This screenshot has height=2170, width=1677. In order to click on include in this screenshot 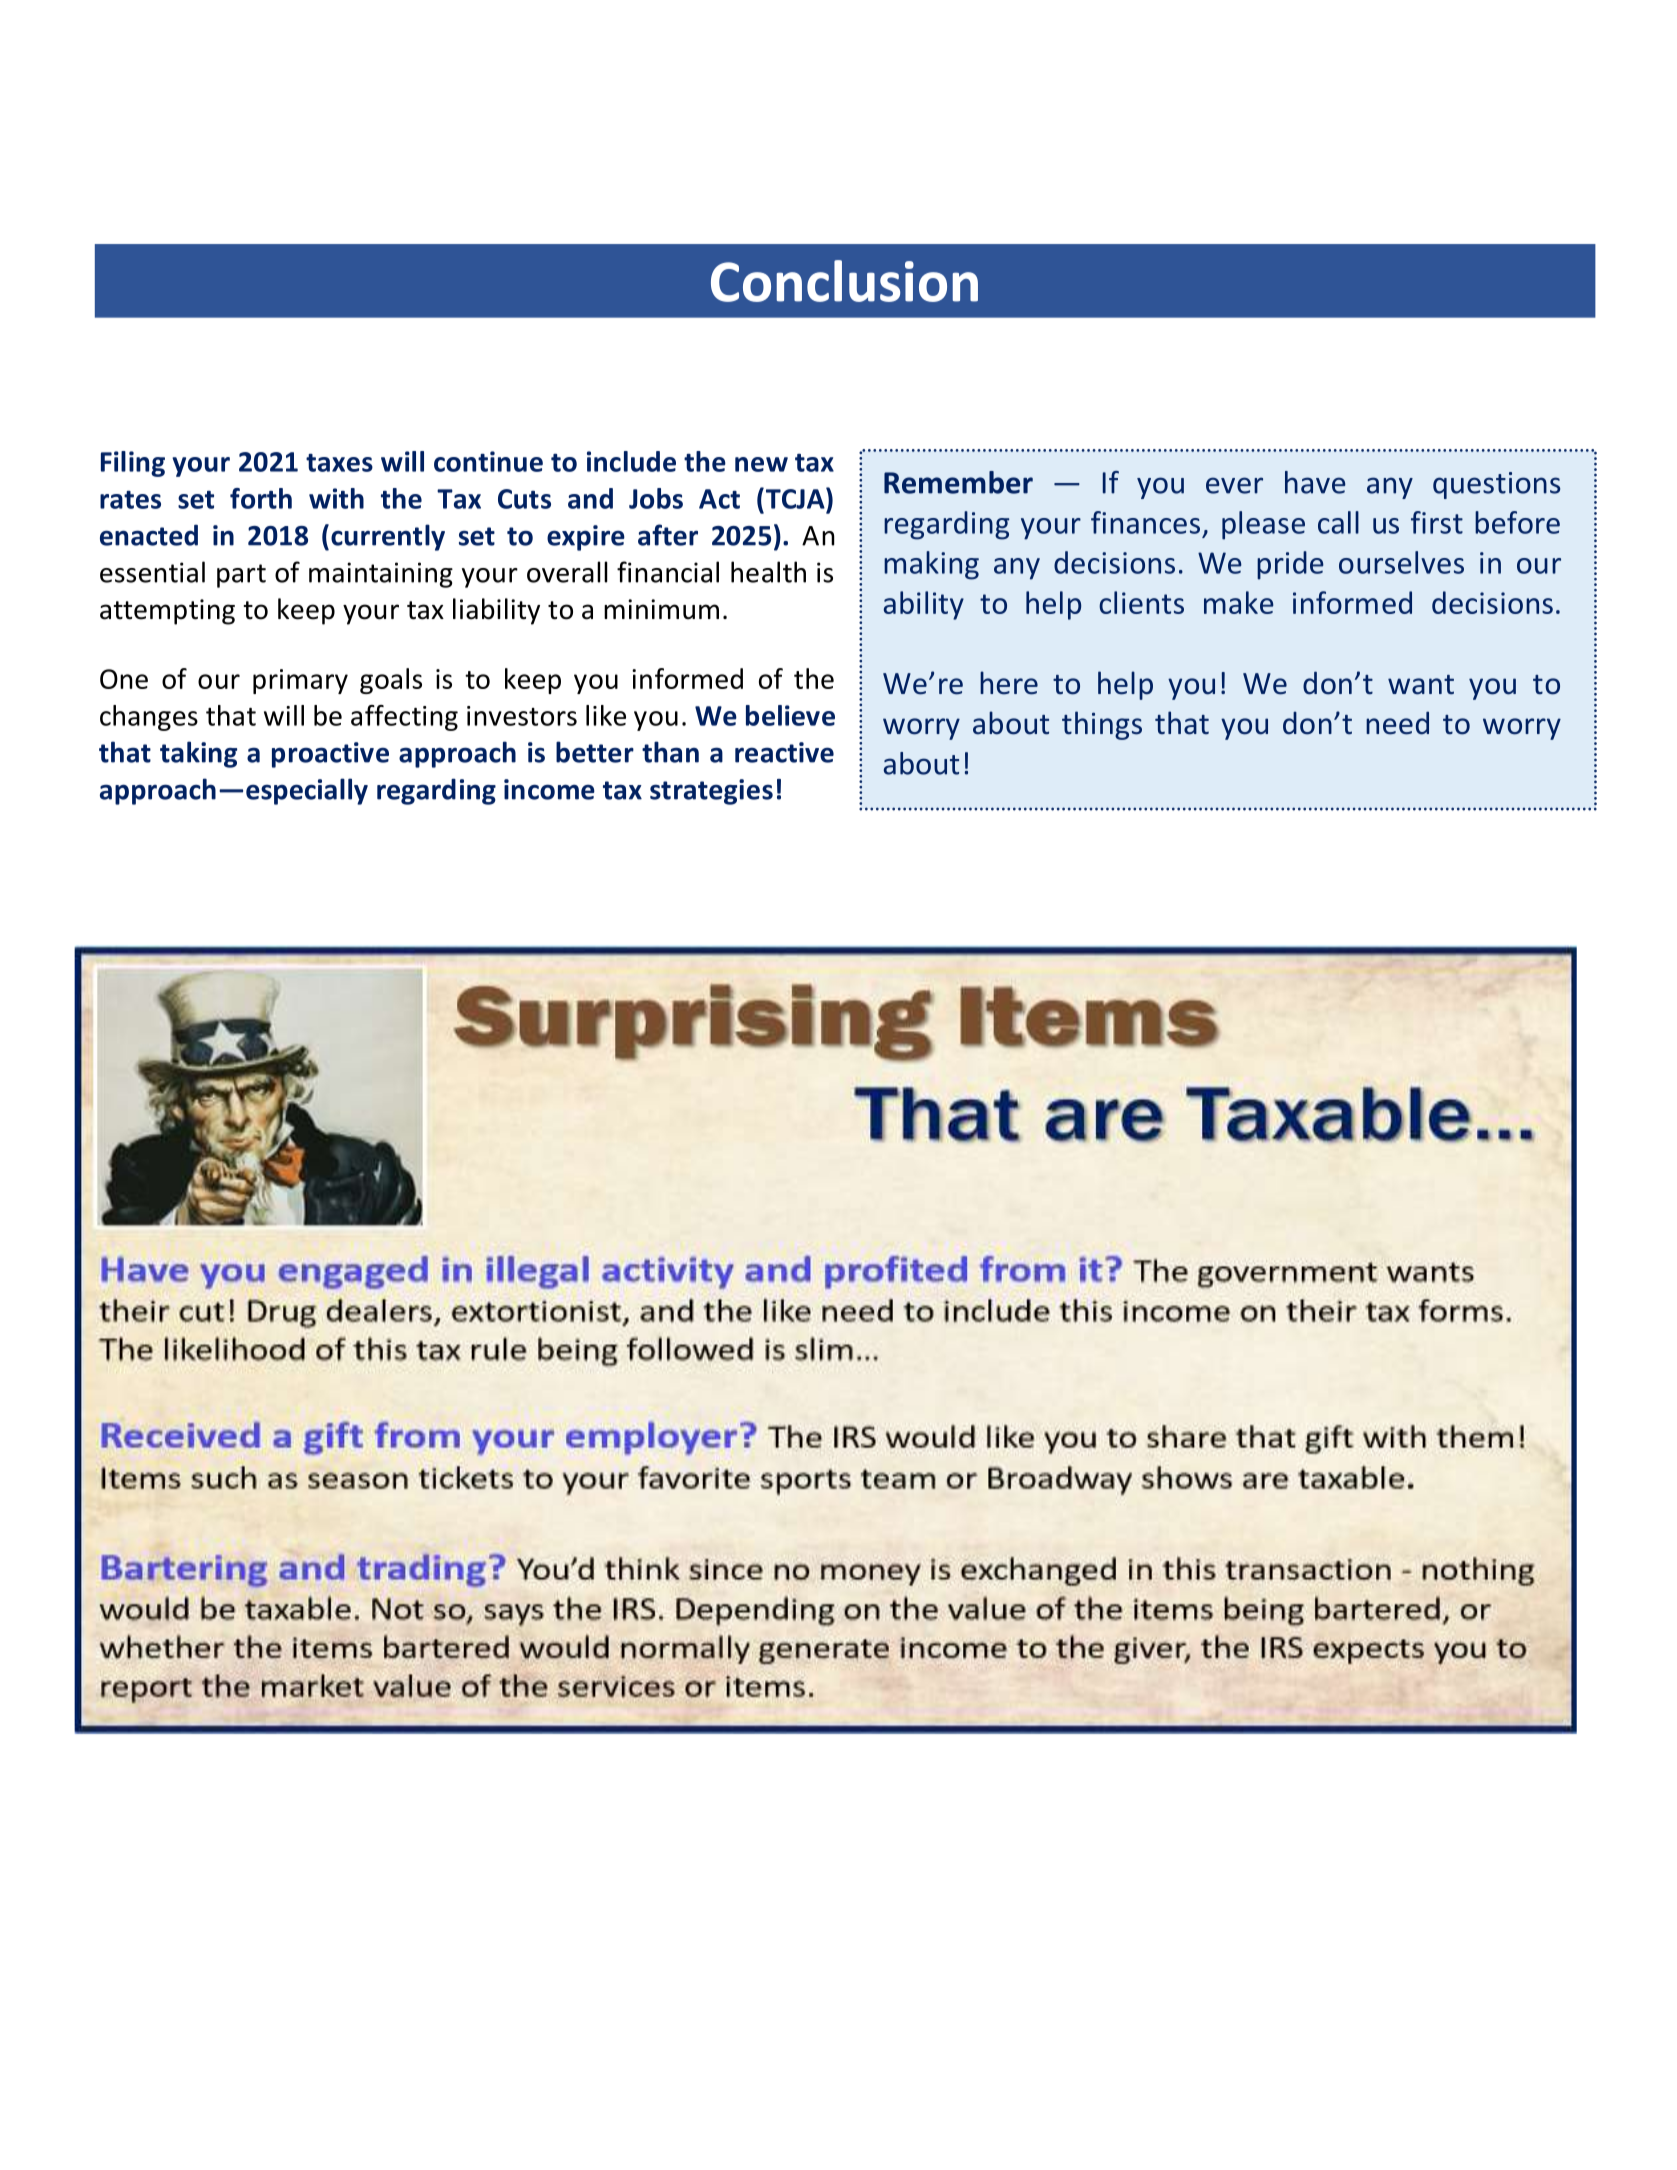, I will do `click(631, 461)`.
